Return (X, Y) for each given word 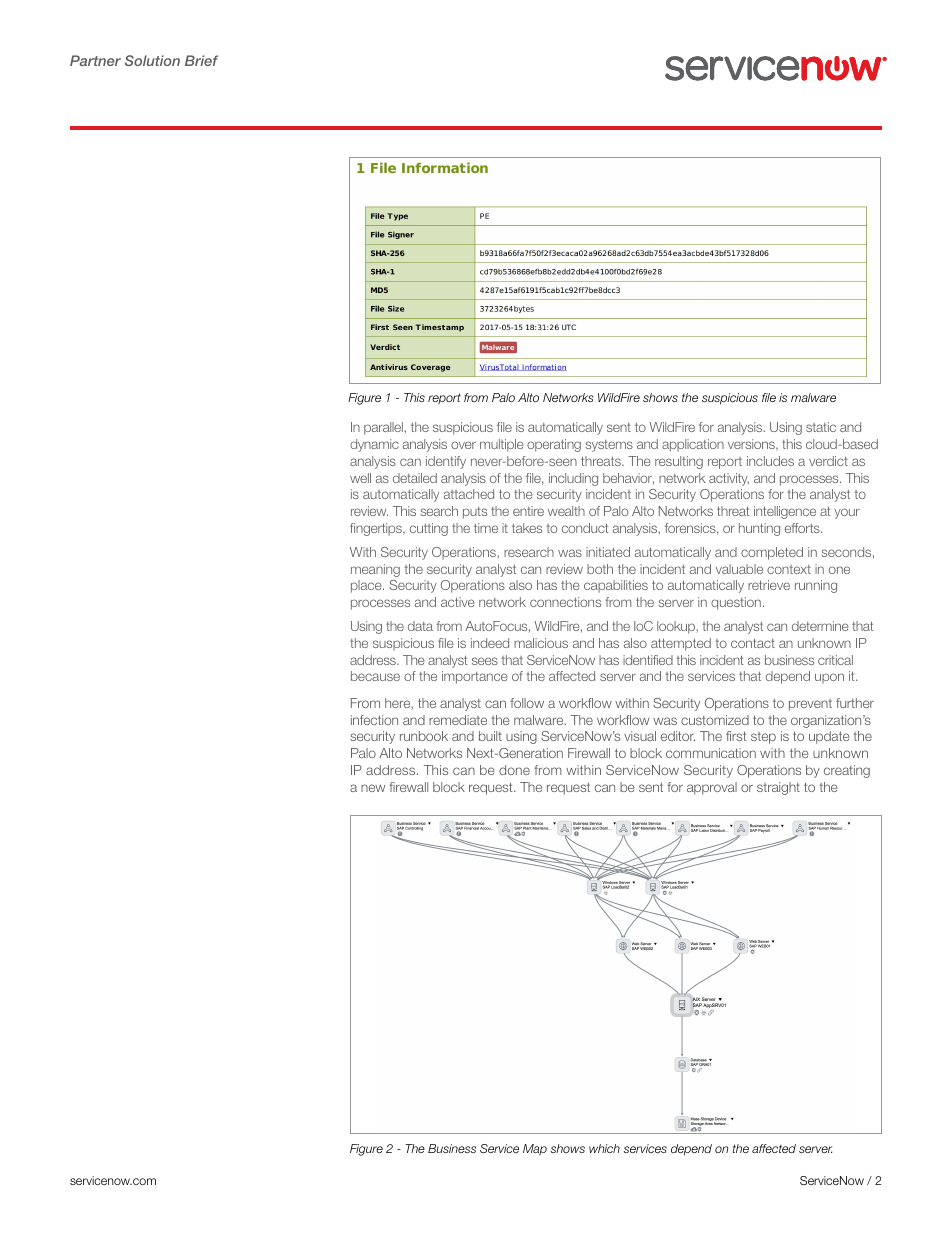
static (821, 427)
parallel (384, 428)
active (458, 602)
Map (535, 1150)
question (736, 603)
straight (778, 788)
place (367, 586)
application (693, 445)
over (463, 445)
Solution (152, 60)
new (373, 788)
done (514, 770)
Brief (201, 60)
